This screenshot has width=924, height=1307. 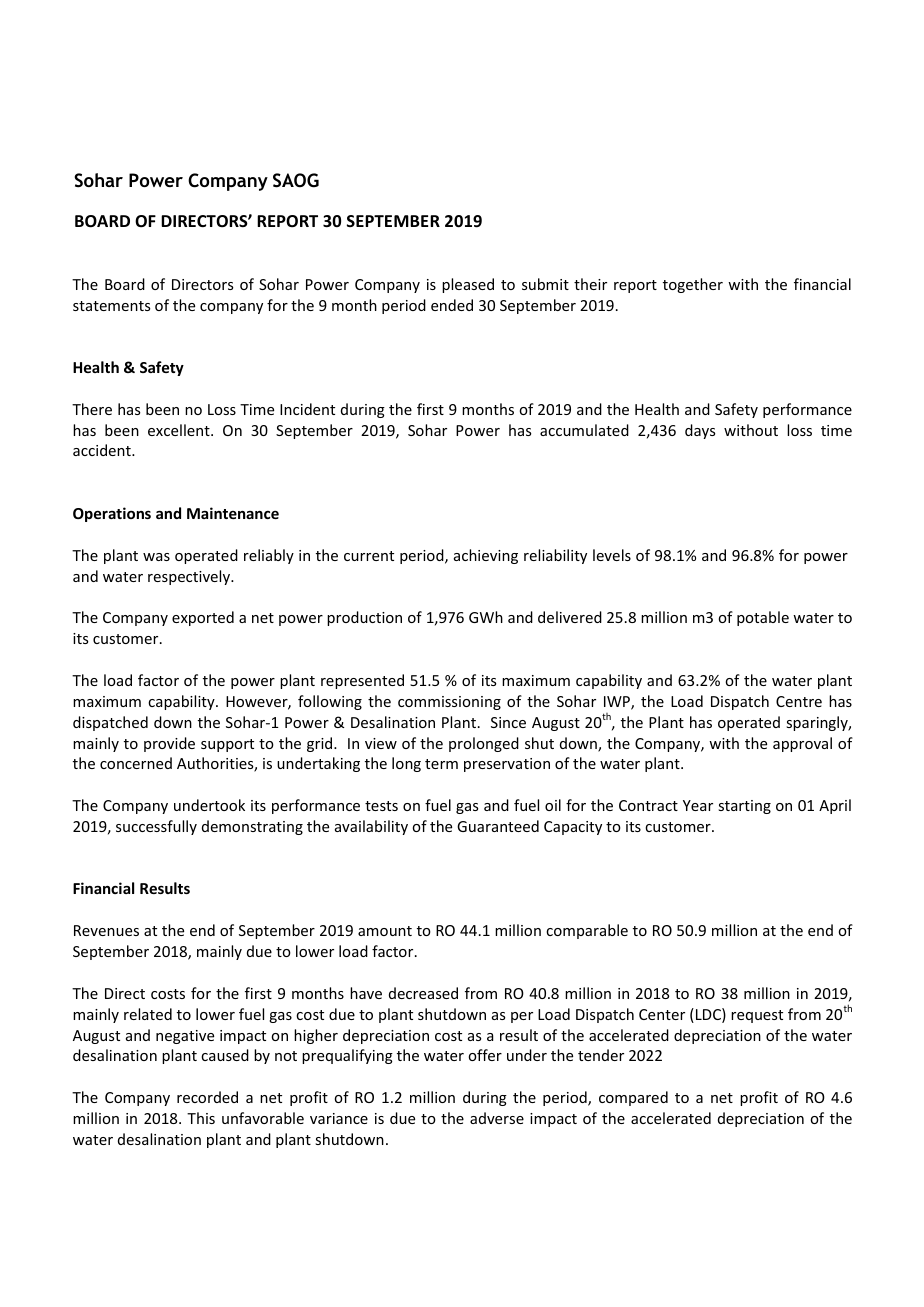 What do you see at coordinates (111, 306) in the screenshot?
I see `statements` at bounding box center [111, 306].
